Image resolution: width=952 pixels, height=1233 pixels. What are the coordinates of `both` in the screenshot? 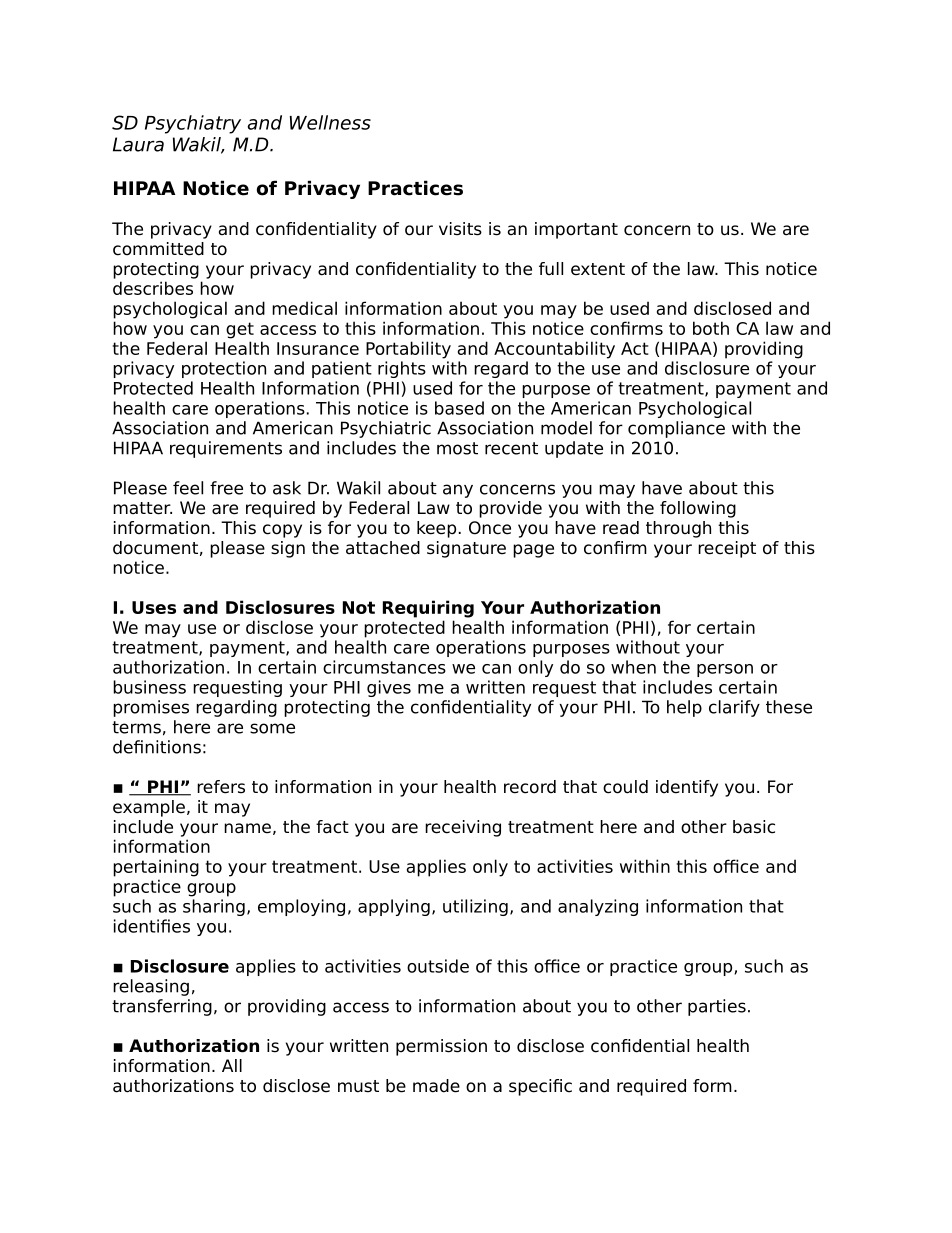 It's located at (711, 328).
